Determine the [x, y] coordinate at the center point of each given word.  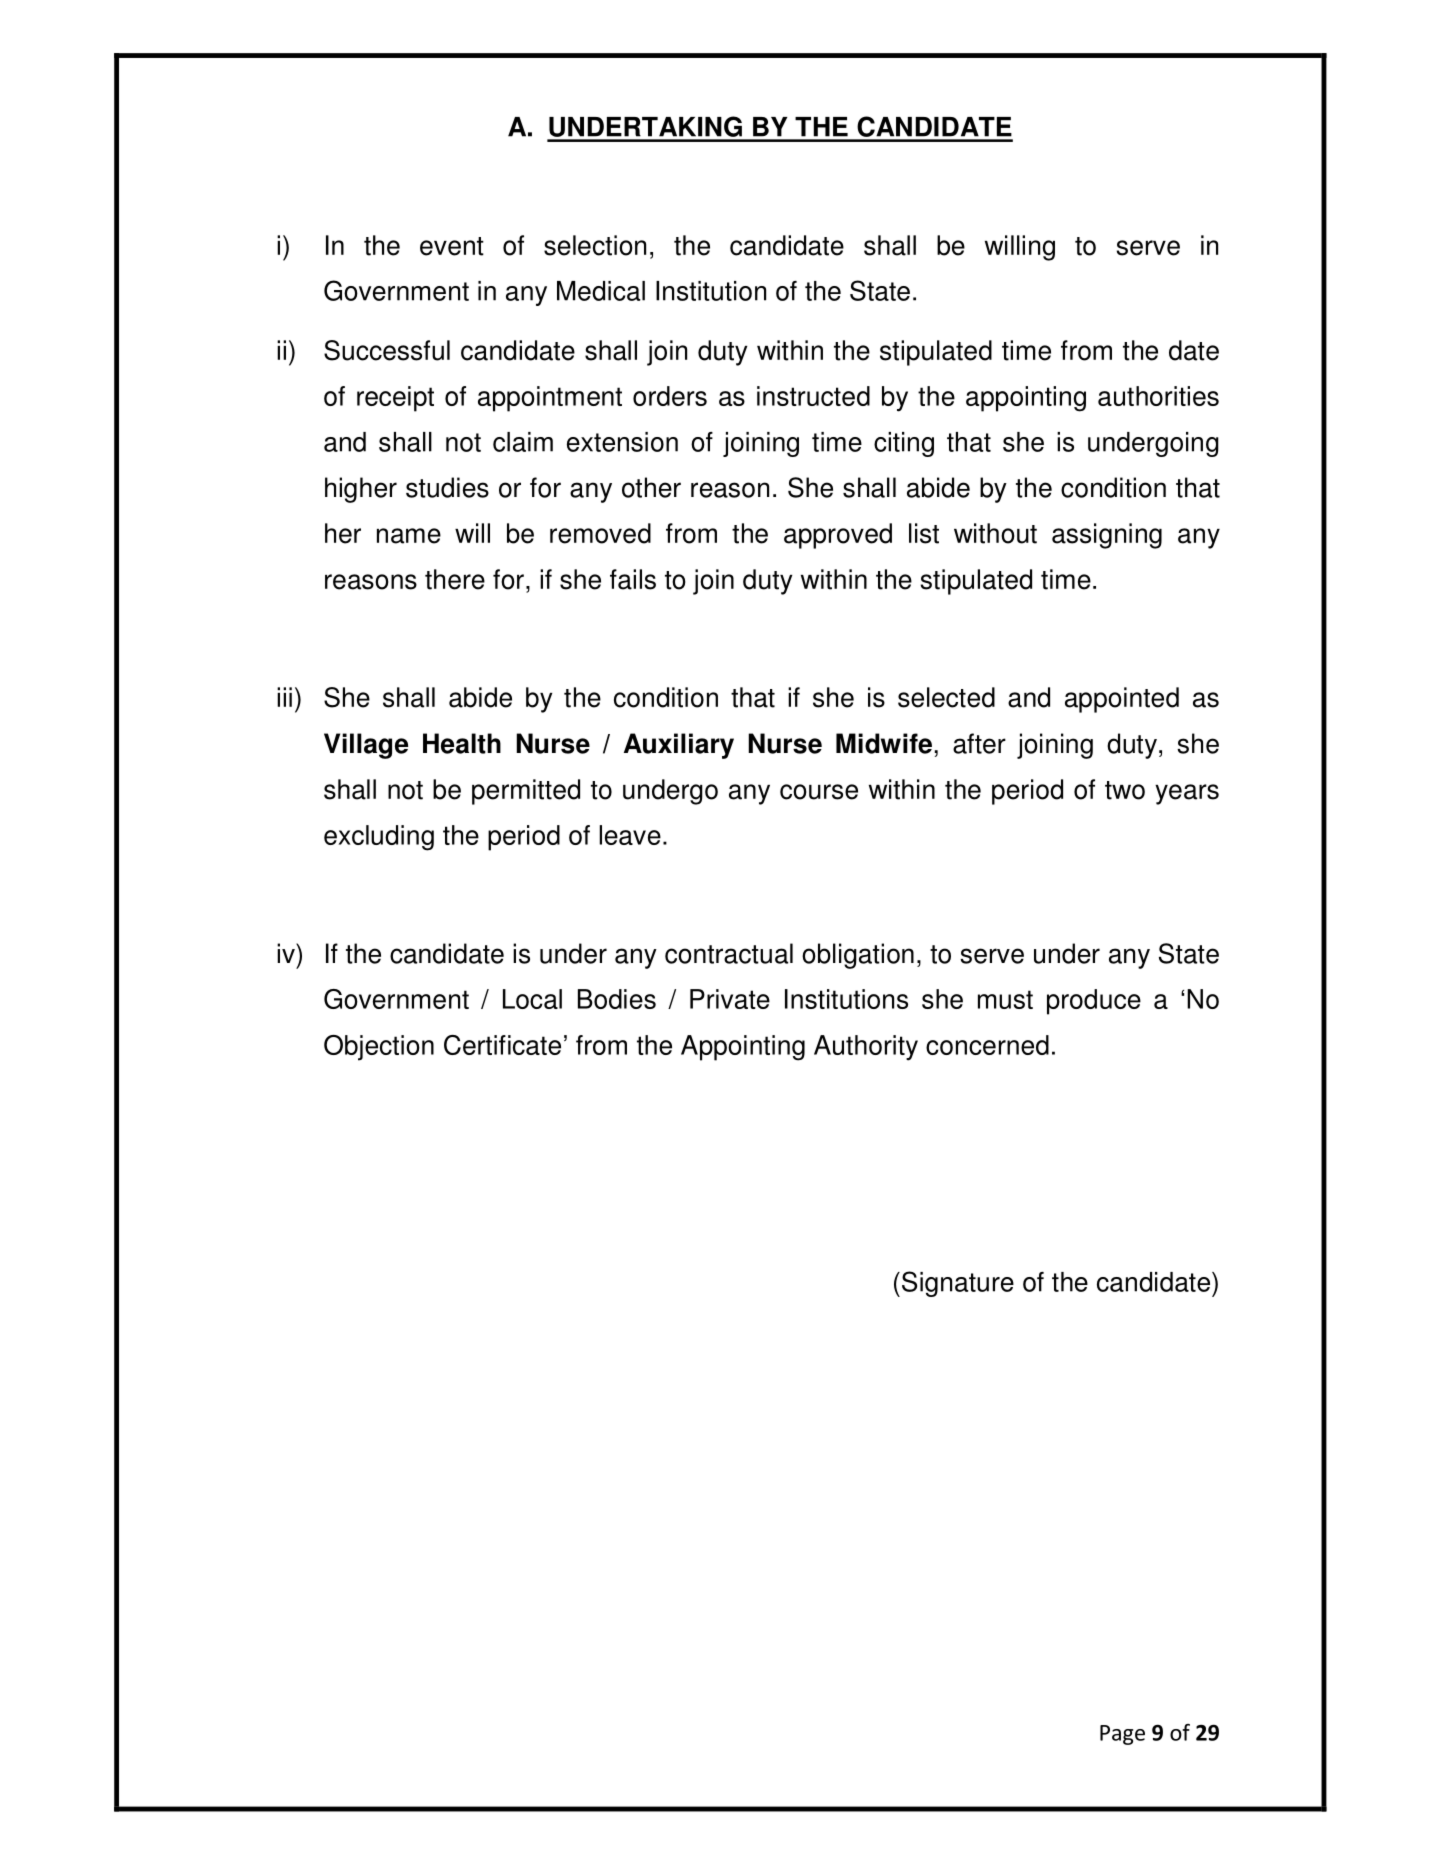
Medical [601, 291]
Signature [958, 1284]
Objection [379, 1048]
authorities [1158, 396]
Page [1122, 1735]
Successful [387, 350]
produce [1094, 1002]
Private [730, 999]
